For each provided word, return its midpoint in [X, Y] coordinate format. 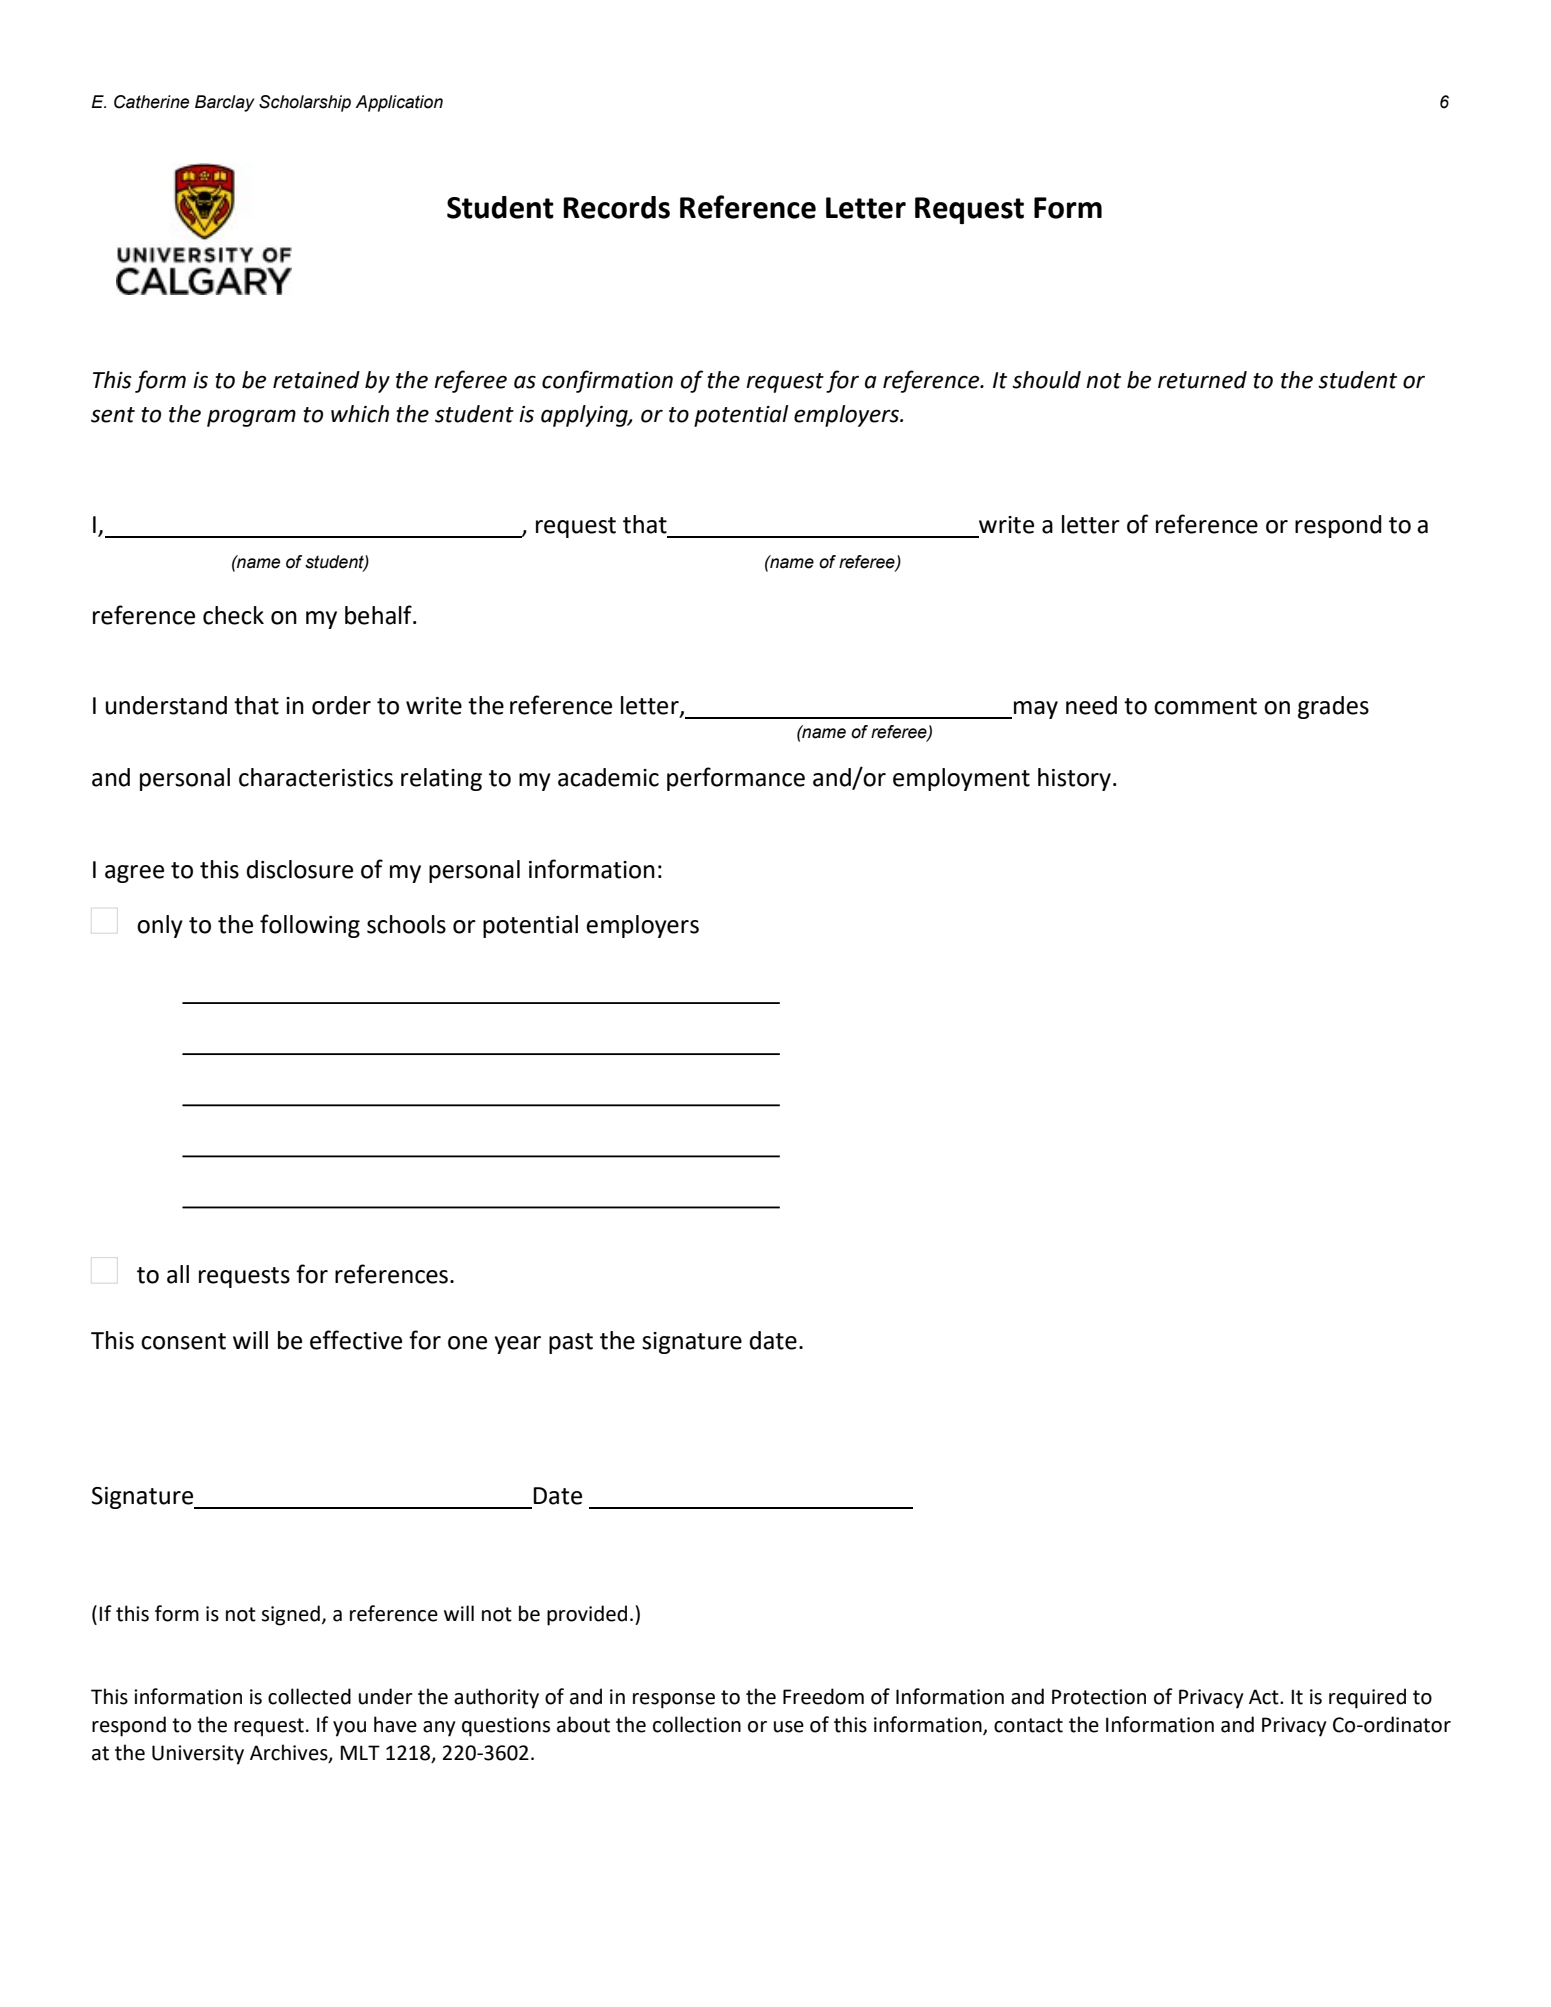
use [789, 1727]
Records [616, 207]
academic [608, 777]
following [310, 926]
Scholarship [305, 103]
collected [309, 1696]
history [1074, 779]
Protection [1099, 1697]
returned [1202, 380]
